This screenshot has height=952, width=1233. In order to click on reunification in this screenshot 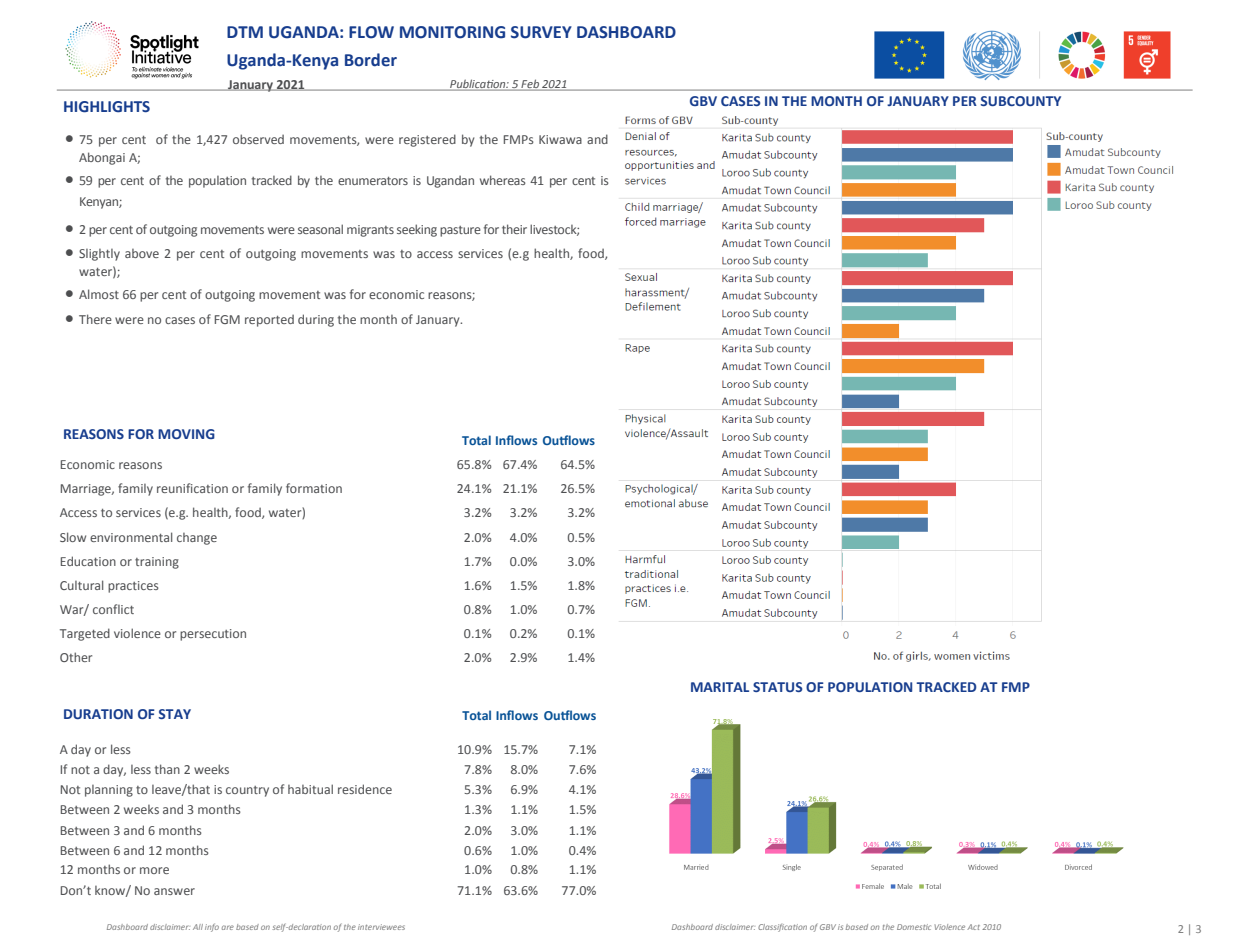, I will do `click(192, 488)`.
